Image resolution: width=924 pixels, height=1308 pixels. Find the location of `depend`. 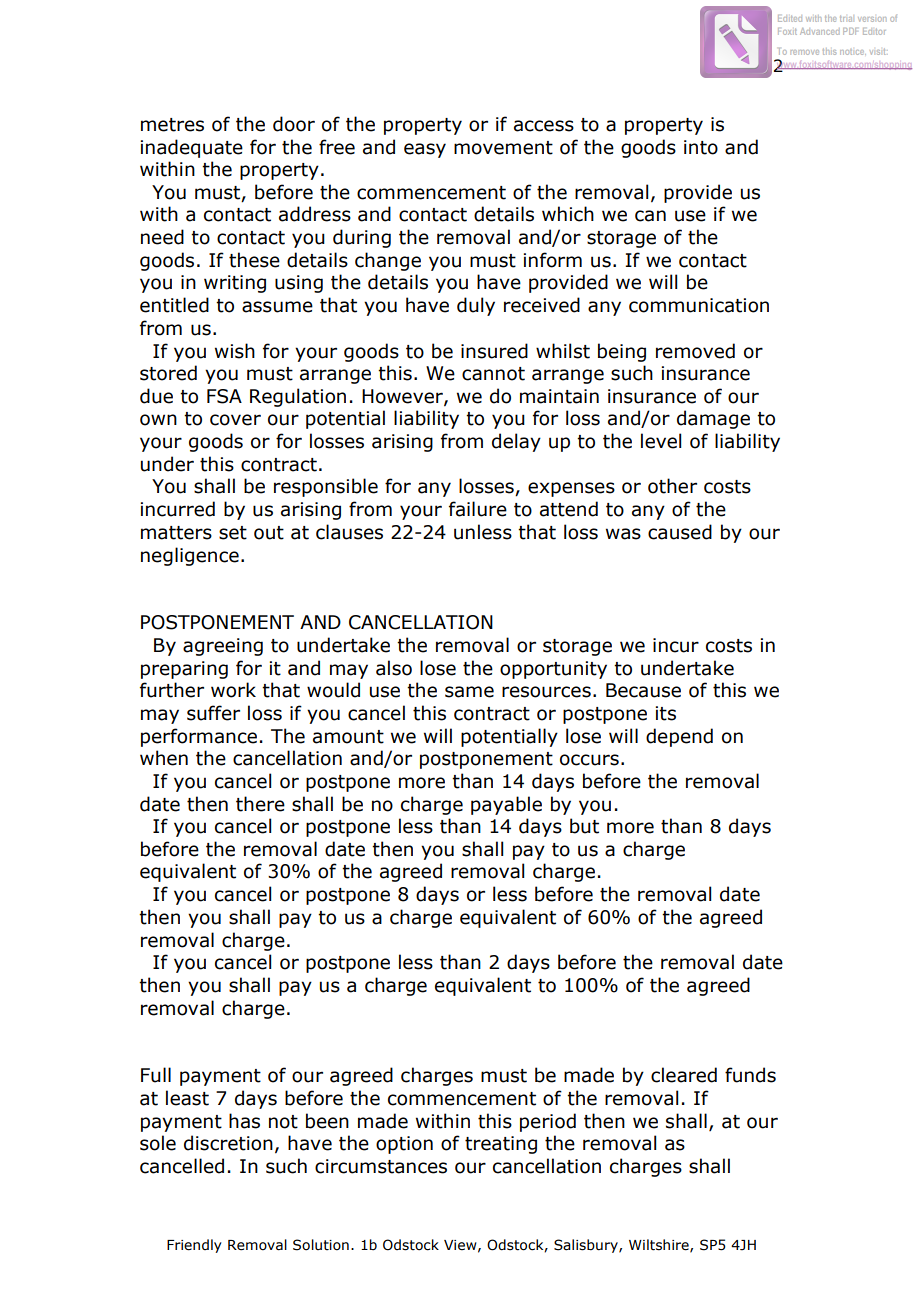

depend is located at coordinates (679, 737).
